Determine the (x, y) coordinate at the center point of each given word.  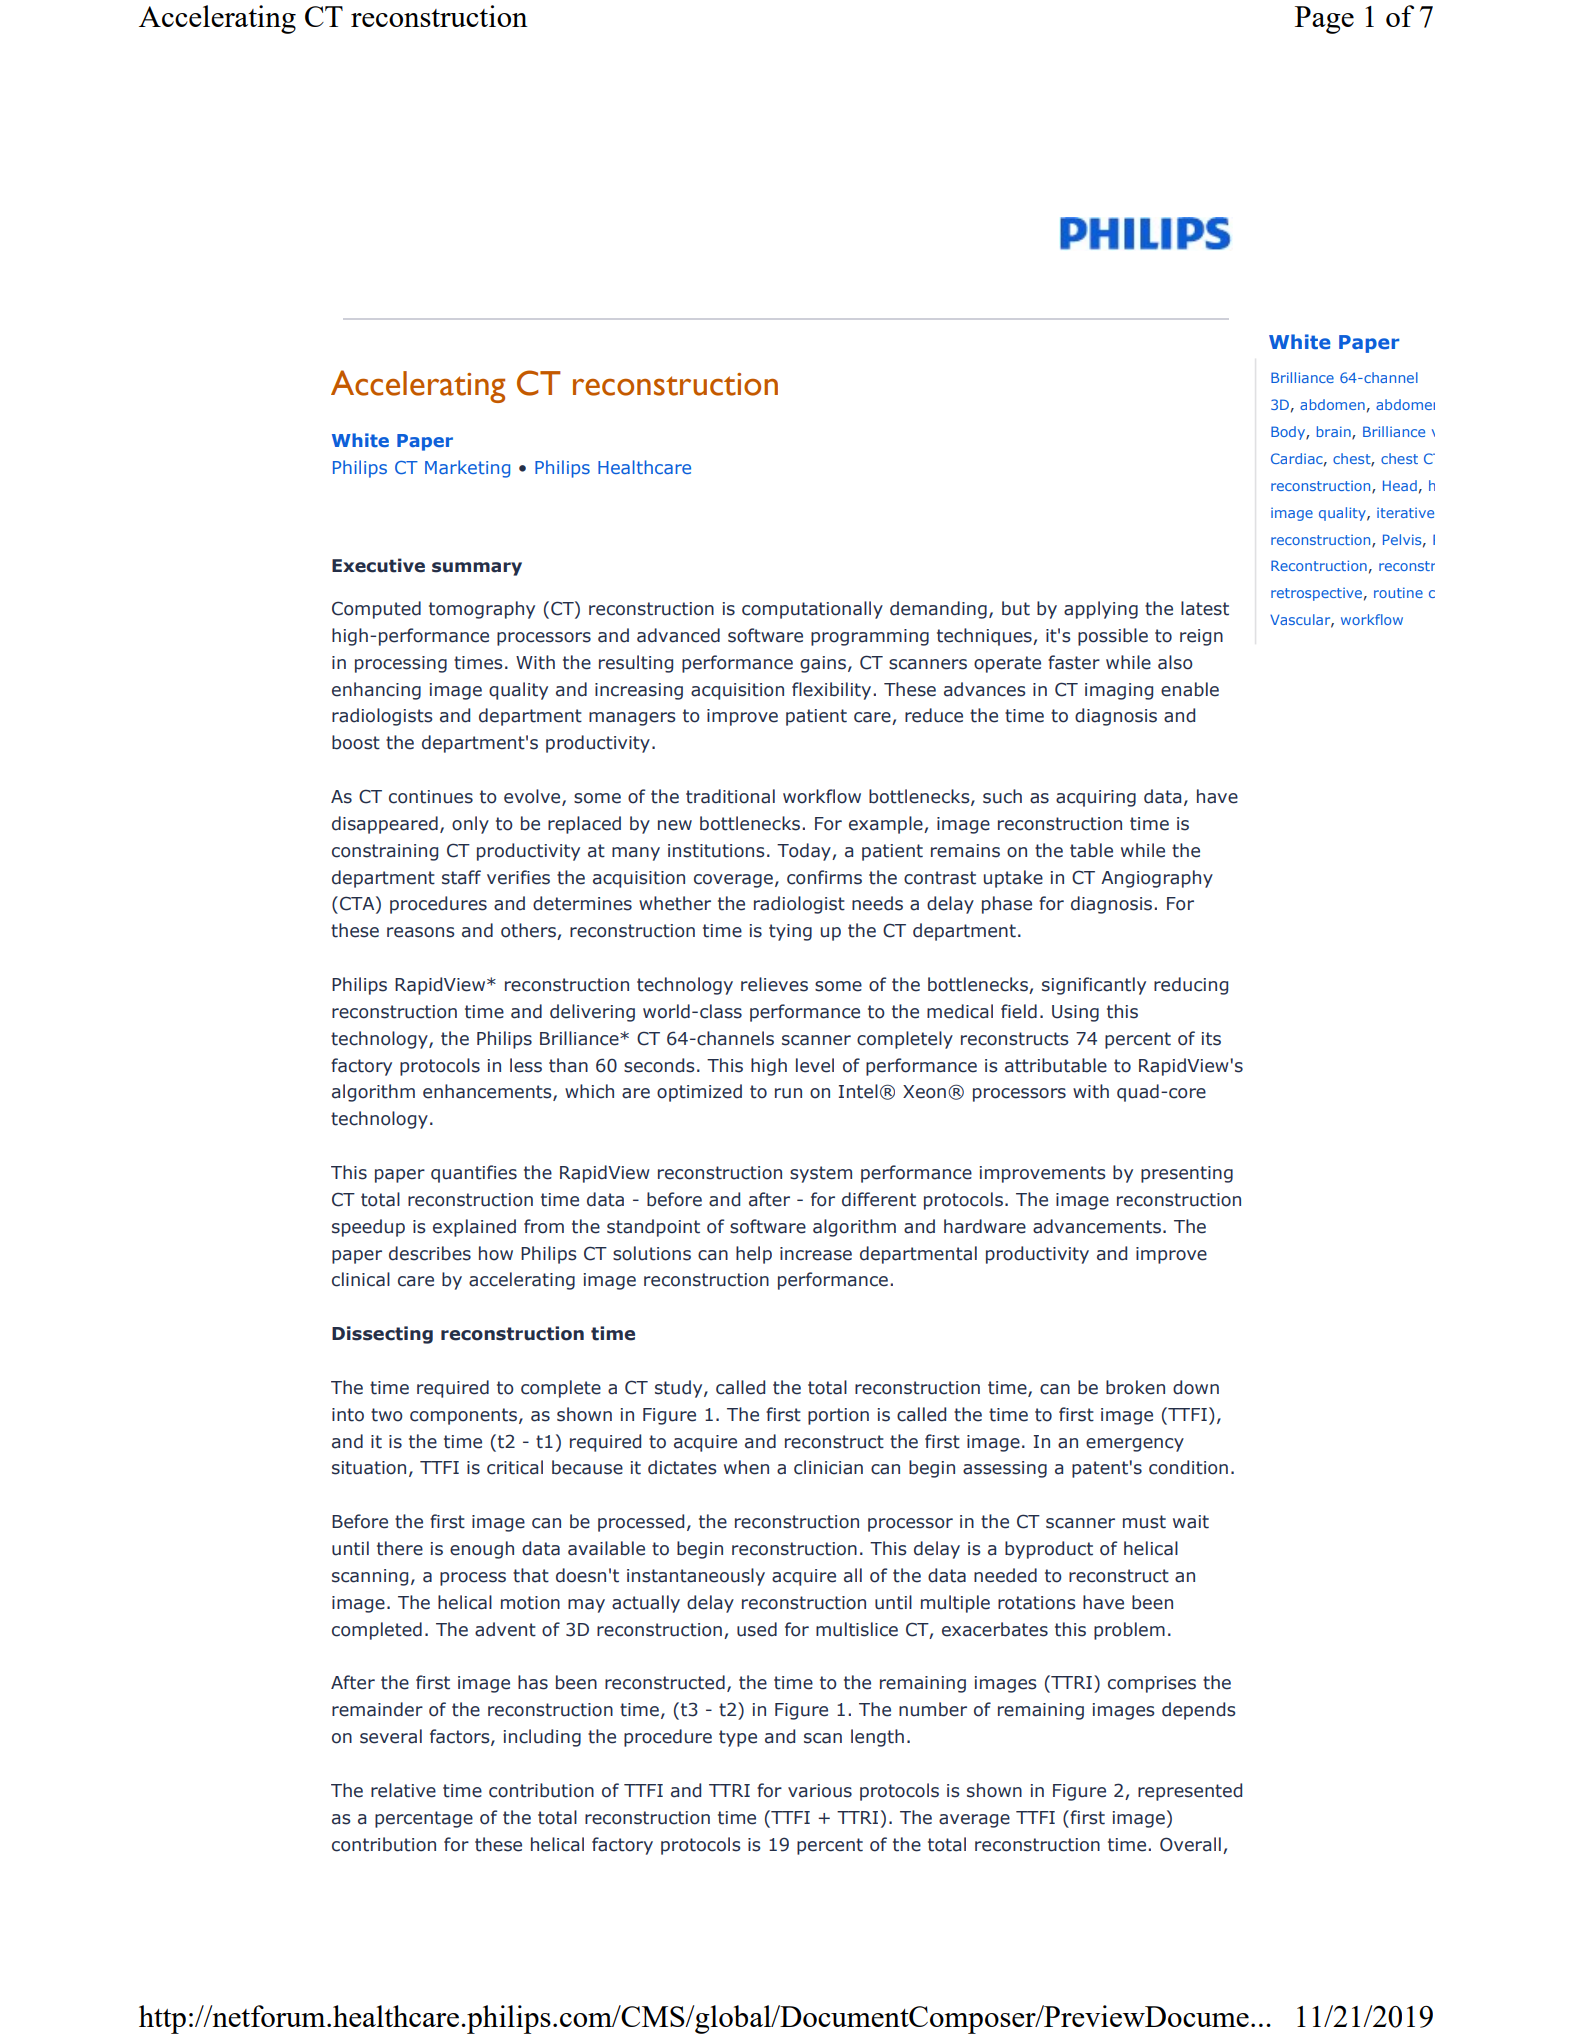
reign (1201, 637)
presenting (1187, 1174)
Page (1324, 20)
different (879, 1199)
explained (474, 1228)
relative (403, 1790)
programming (870, 637)
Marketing (467, 469)
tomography (482, 610)
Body (1289, 433)
